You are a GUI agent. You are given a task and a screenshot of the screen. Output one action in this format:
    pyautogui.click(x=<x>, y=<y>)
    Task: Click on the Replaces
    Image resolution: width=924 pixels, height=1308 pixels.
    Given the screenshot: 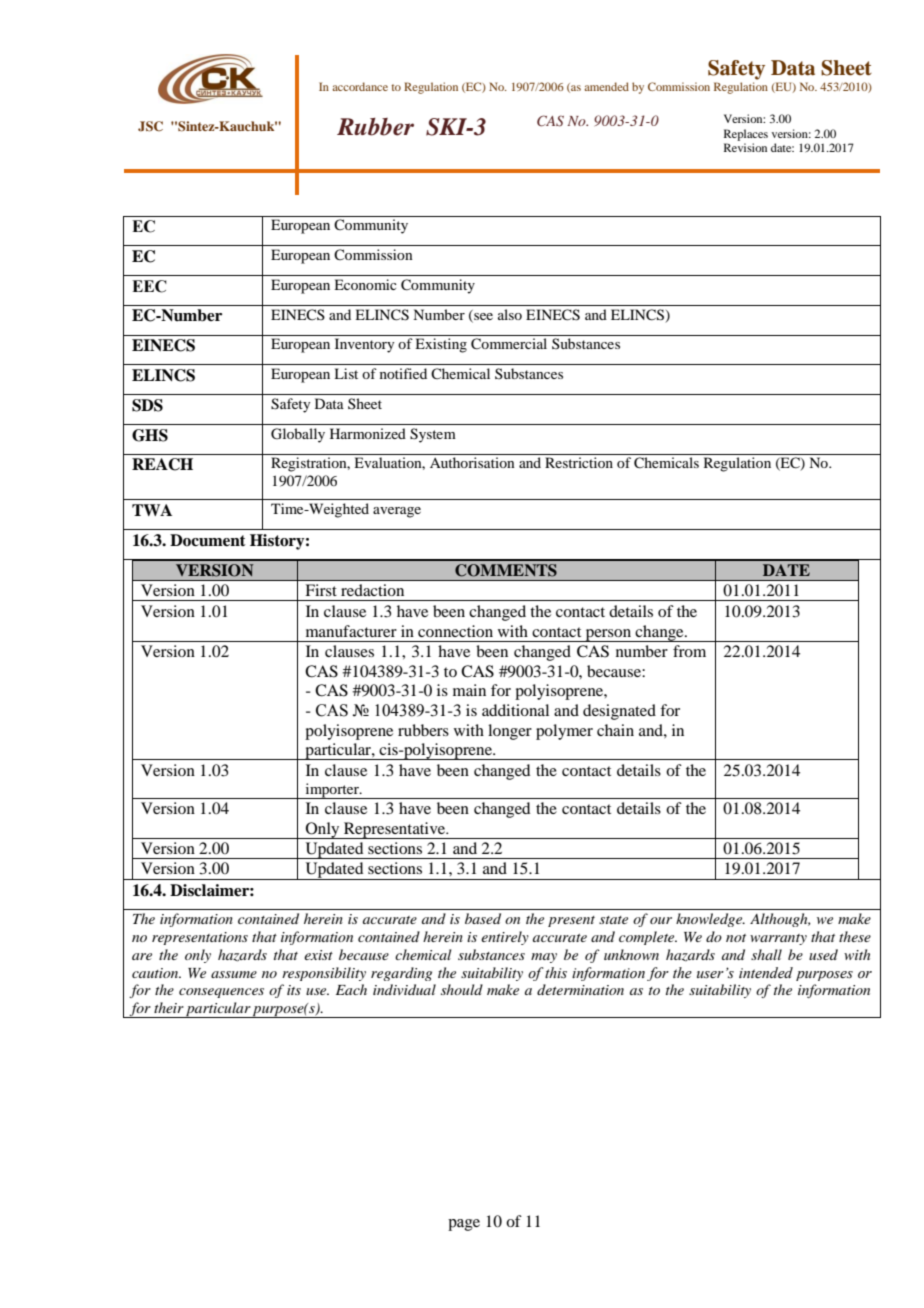 What is the action you would take?
    pyautogui.click(x=746, y=135)
